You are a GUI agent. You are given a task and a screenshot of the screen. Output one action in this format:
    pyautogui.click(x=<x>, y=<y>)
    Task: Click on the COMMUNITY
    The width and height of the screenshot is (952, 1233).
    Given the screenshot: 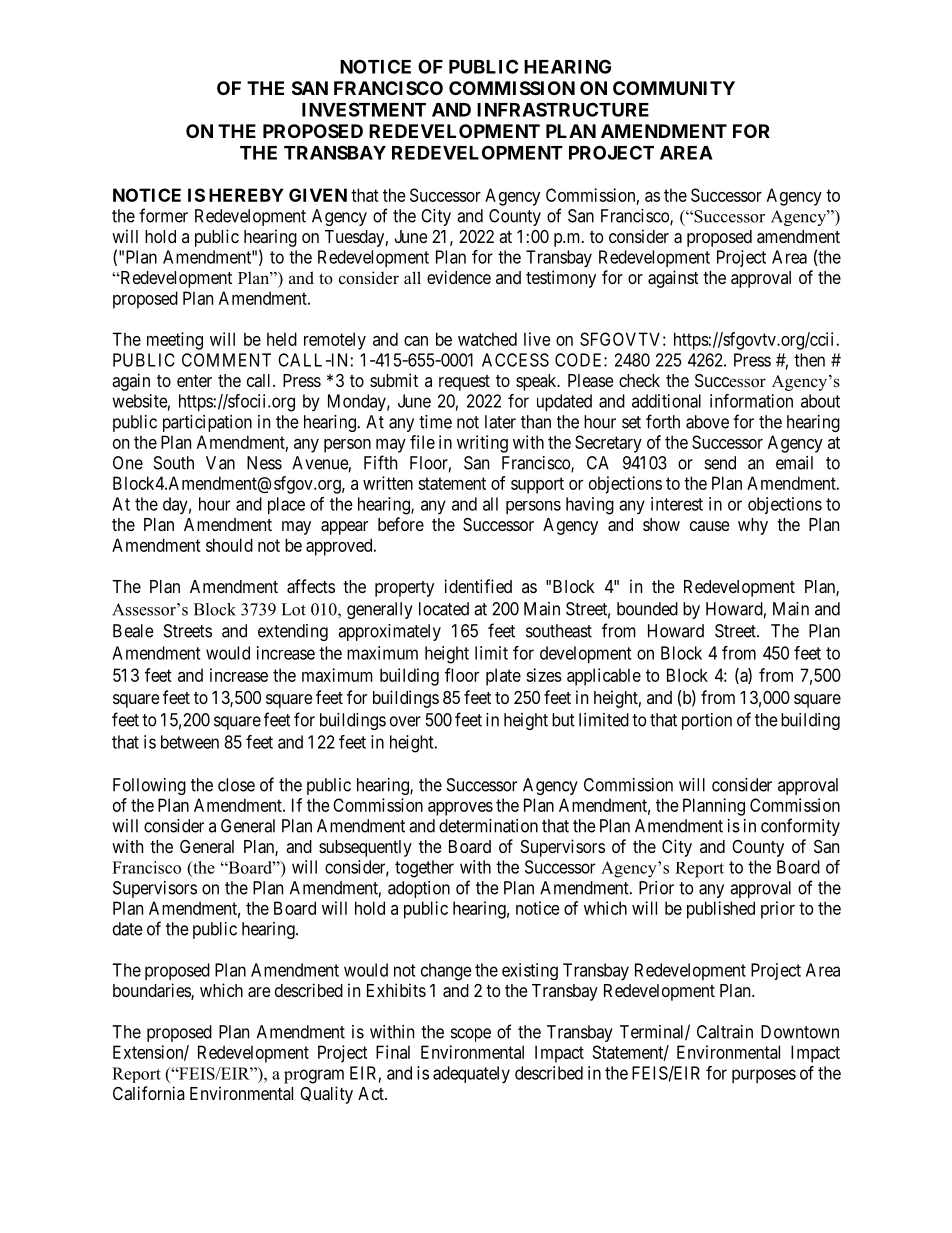 What is the action you would take?
    pyautogui.click(x=674, y=88)
